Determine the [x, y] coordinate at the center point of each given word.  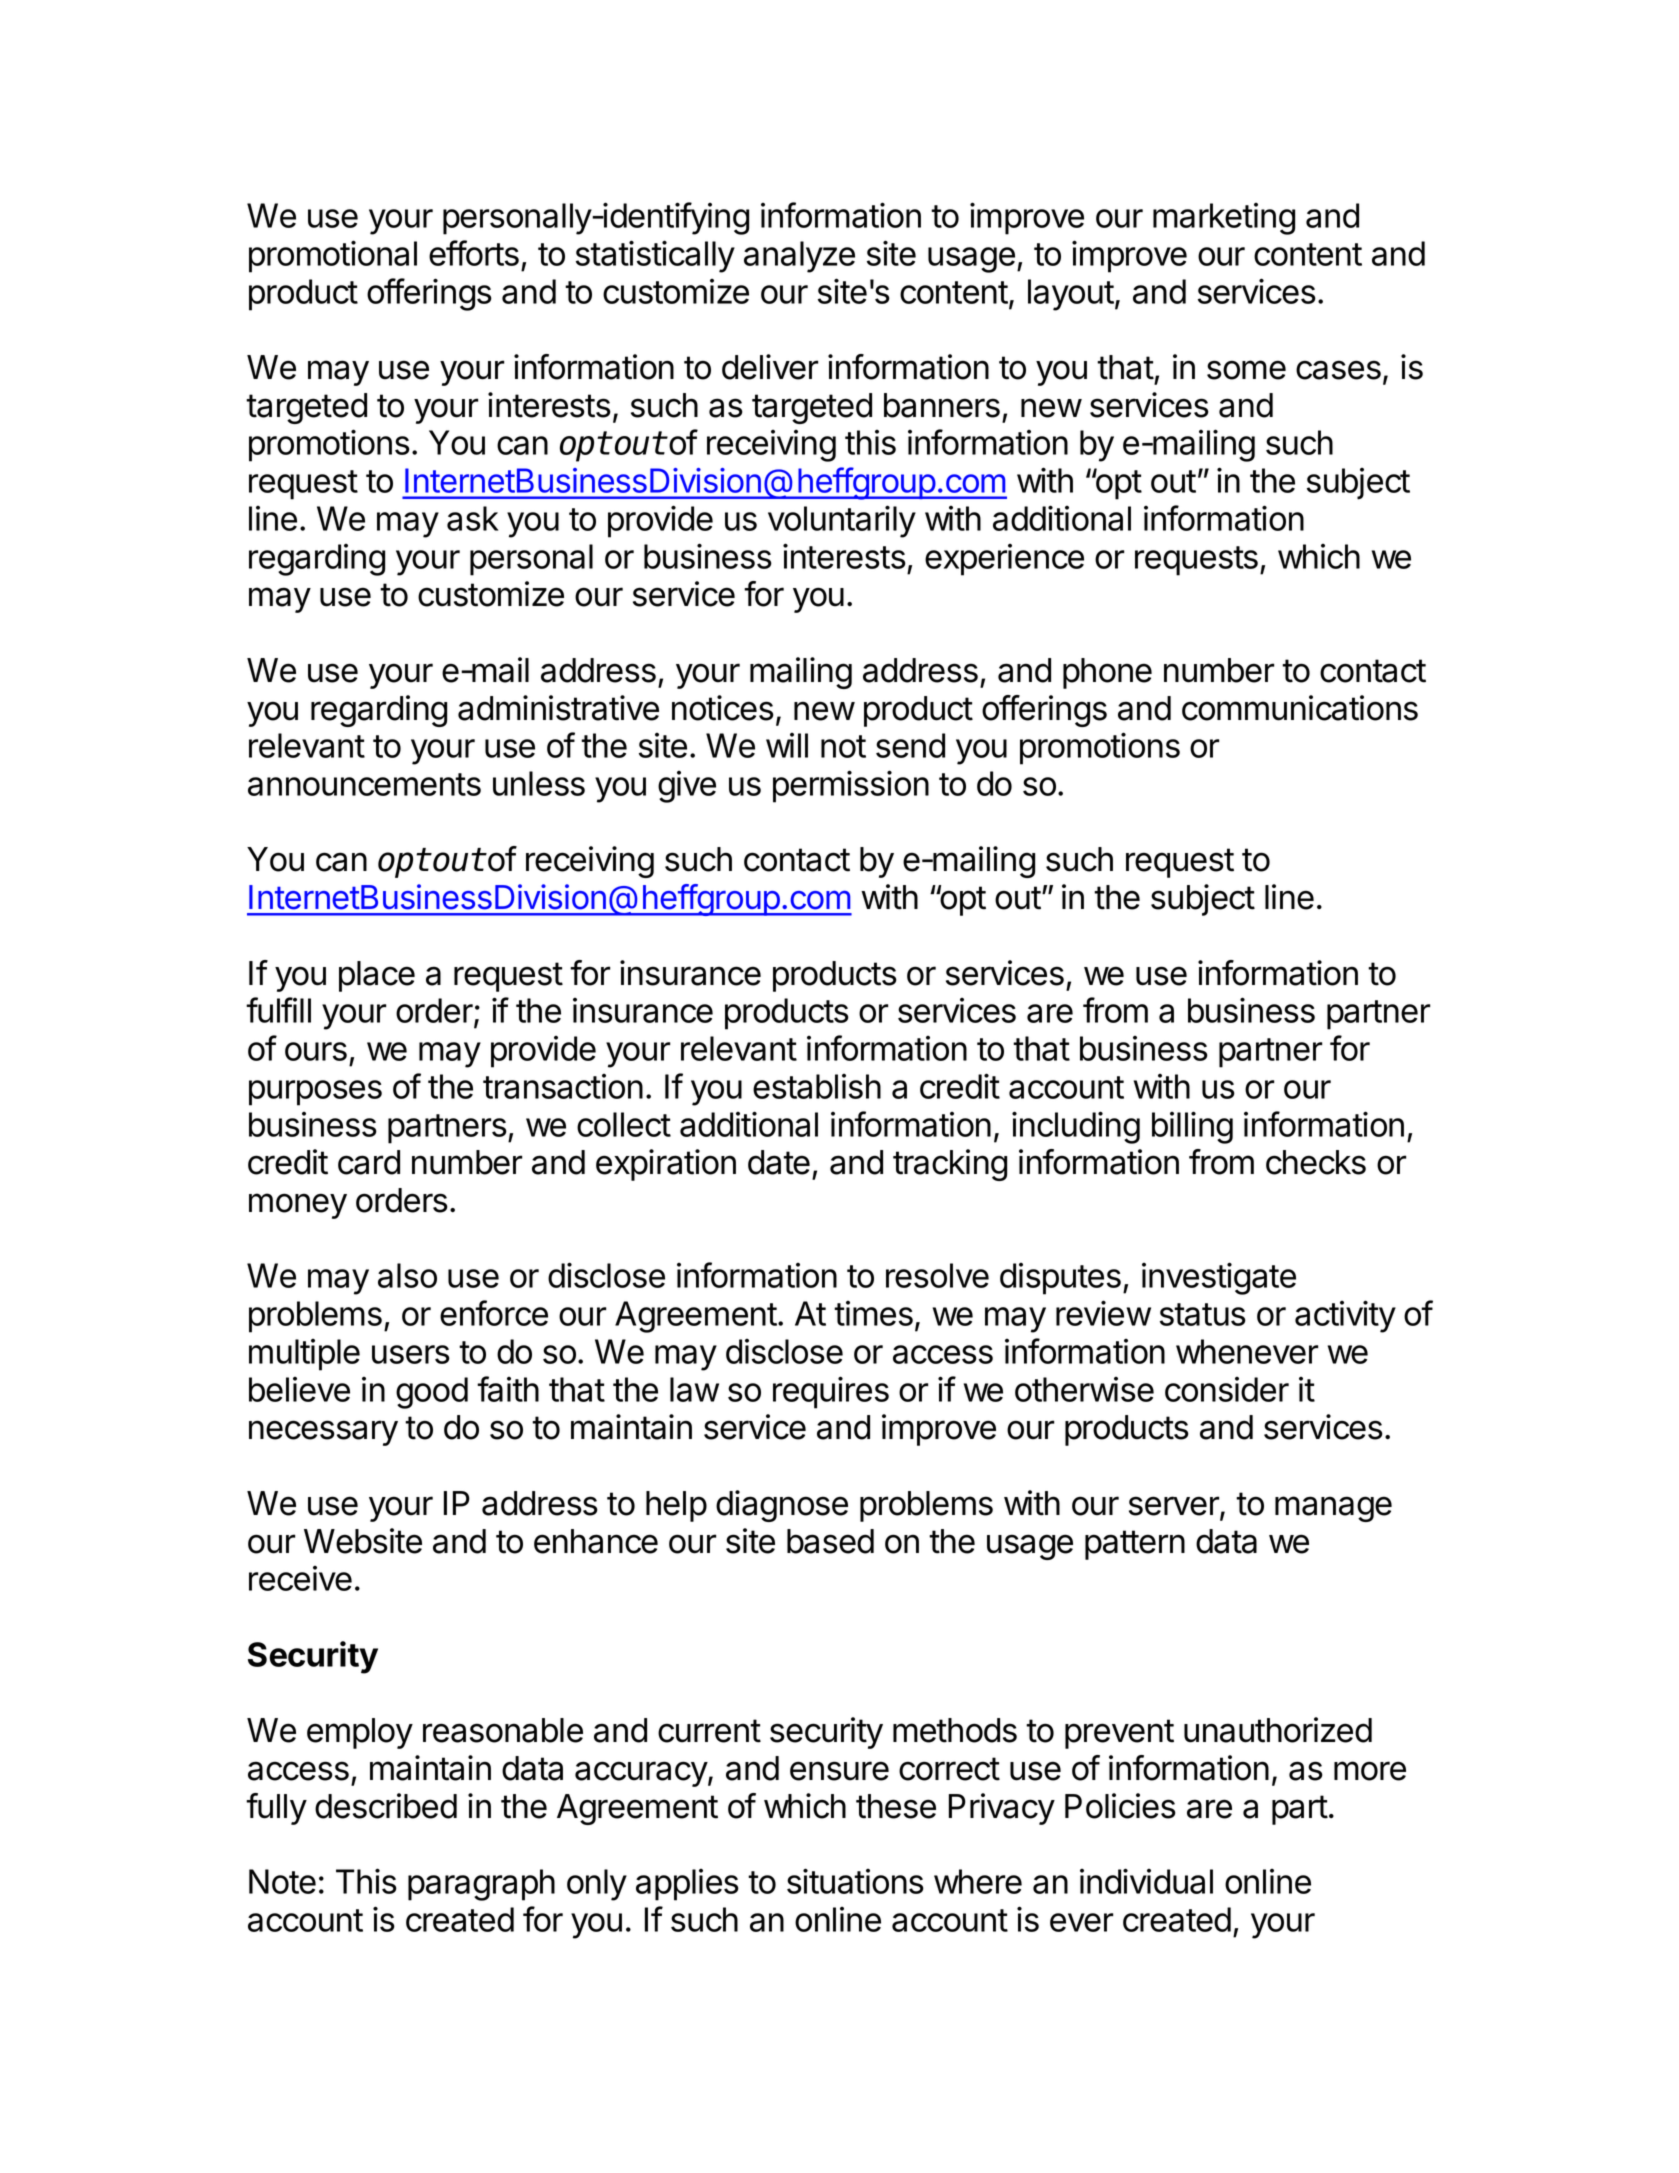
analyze [799, 257]
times [873, 1313]
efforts [474, 253]
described [386, 1806]
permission [851, 786]
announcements [364, 784]
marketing [1224, 219]
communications [1300, 708]
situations [855, 1881]
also [407, 1275]
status [1203, 1314]
